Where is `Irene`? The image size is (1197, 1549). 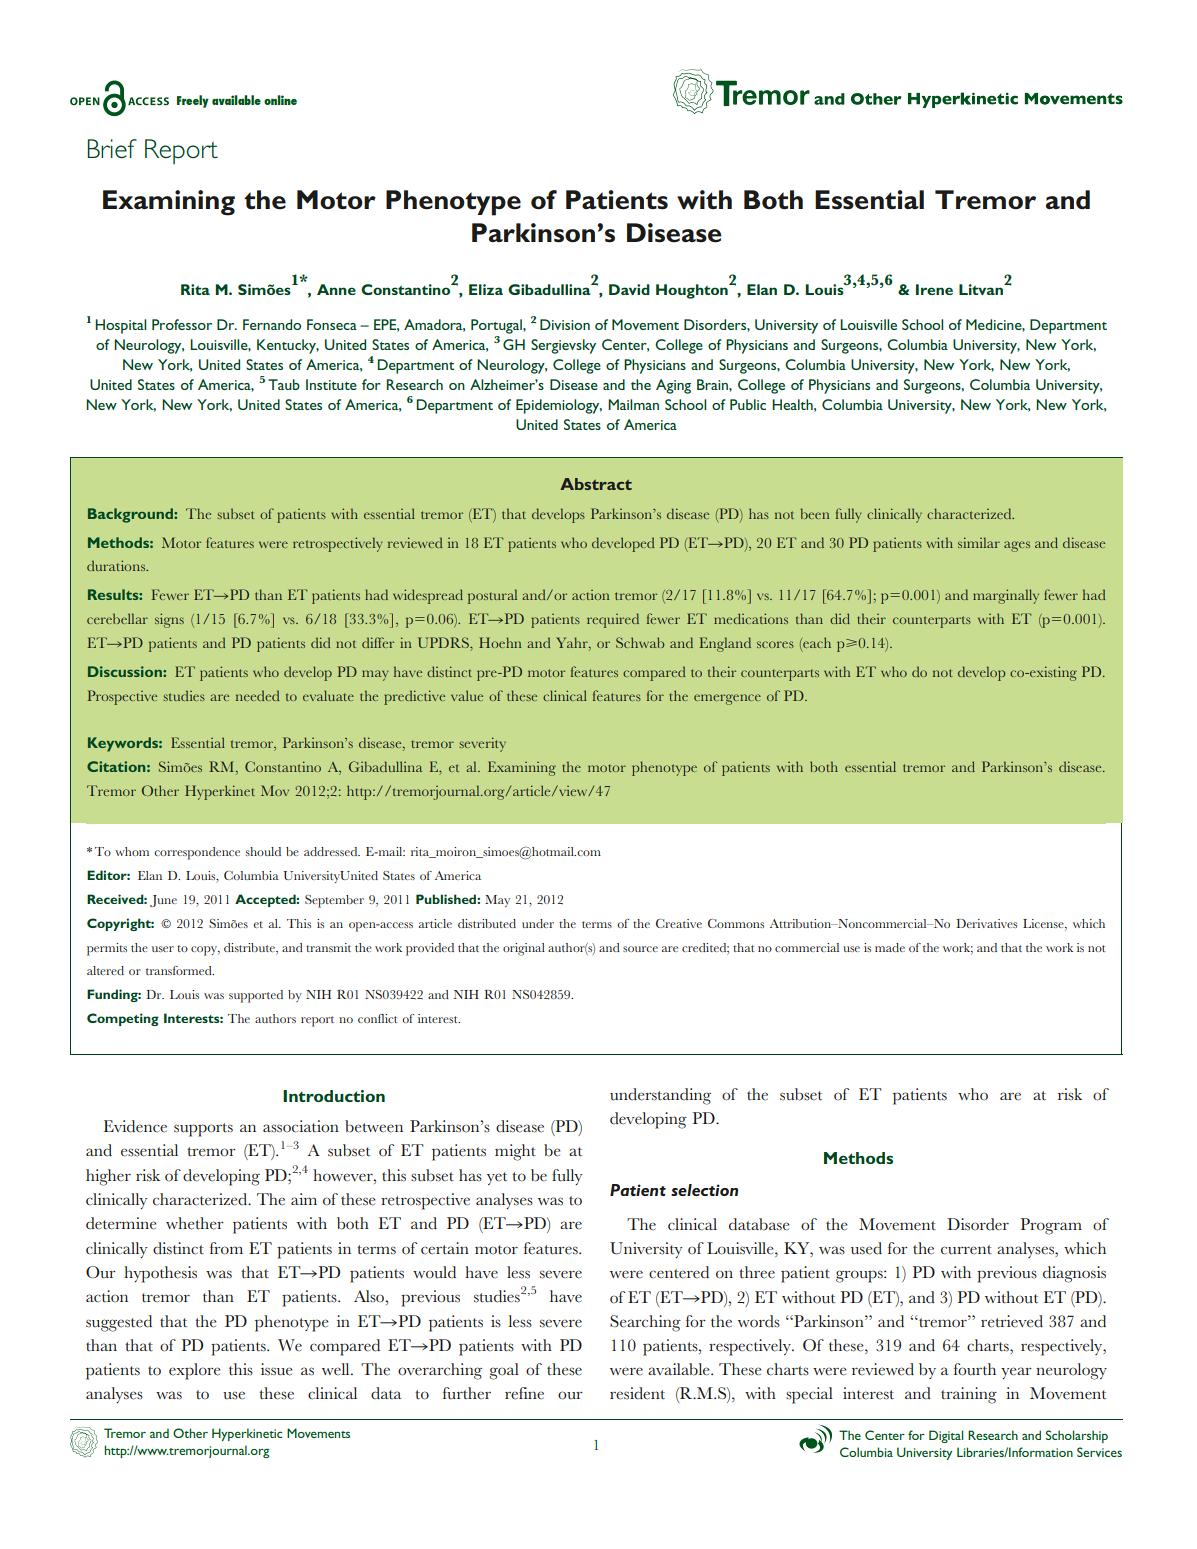
Irene is located at coordinates (934, 289).
